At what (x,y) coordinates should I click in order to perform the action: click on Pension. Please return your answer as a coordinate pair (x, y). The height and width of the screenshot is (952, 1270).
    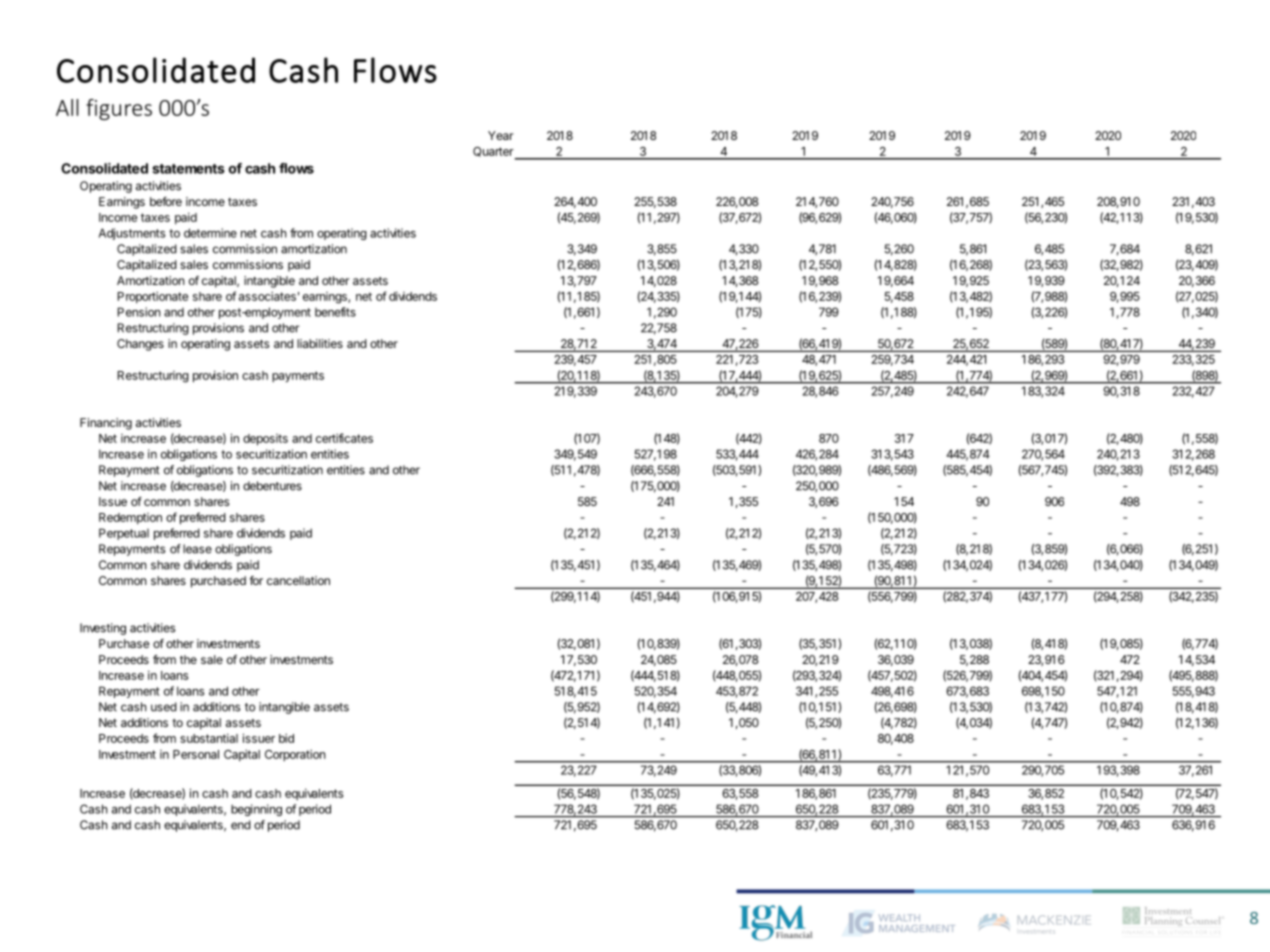
    Looking at the image, I should click on (139, 312).
